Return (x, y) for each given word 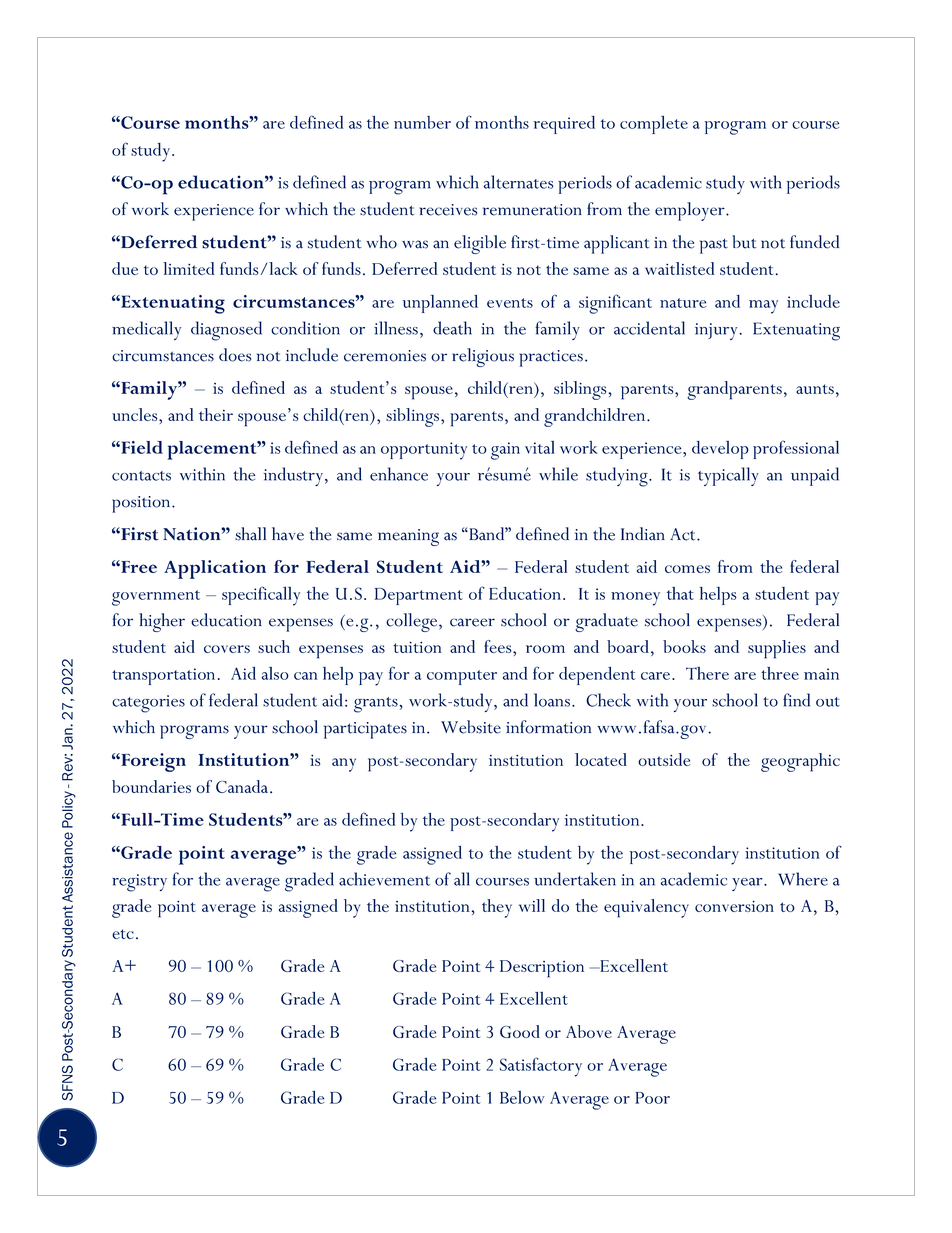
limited (189, 268)
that (680, 593)
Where (803, 879)
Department (418, 596)
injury (716, 331)
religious (483, 357)
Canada (243, 786)
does (235, 355)
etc (123, 934)
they (497, 908)
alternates (519, 182)
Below (522, 1097)
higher (162, 622)
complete (654, 125)
